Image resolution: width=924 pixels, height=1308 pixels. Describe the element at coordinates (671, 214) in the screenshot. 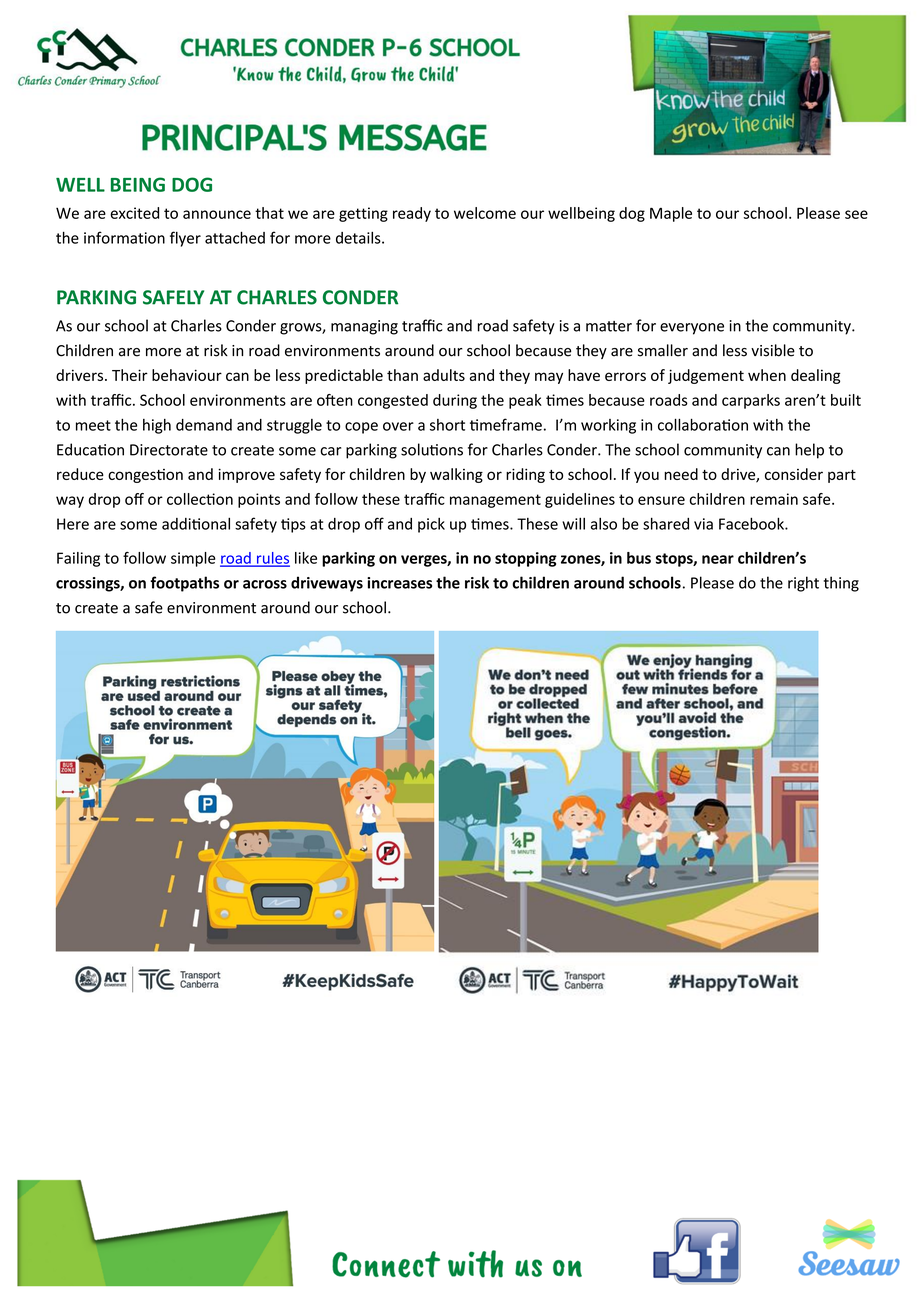

I see `Maple` at that location.
